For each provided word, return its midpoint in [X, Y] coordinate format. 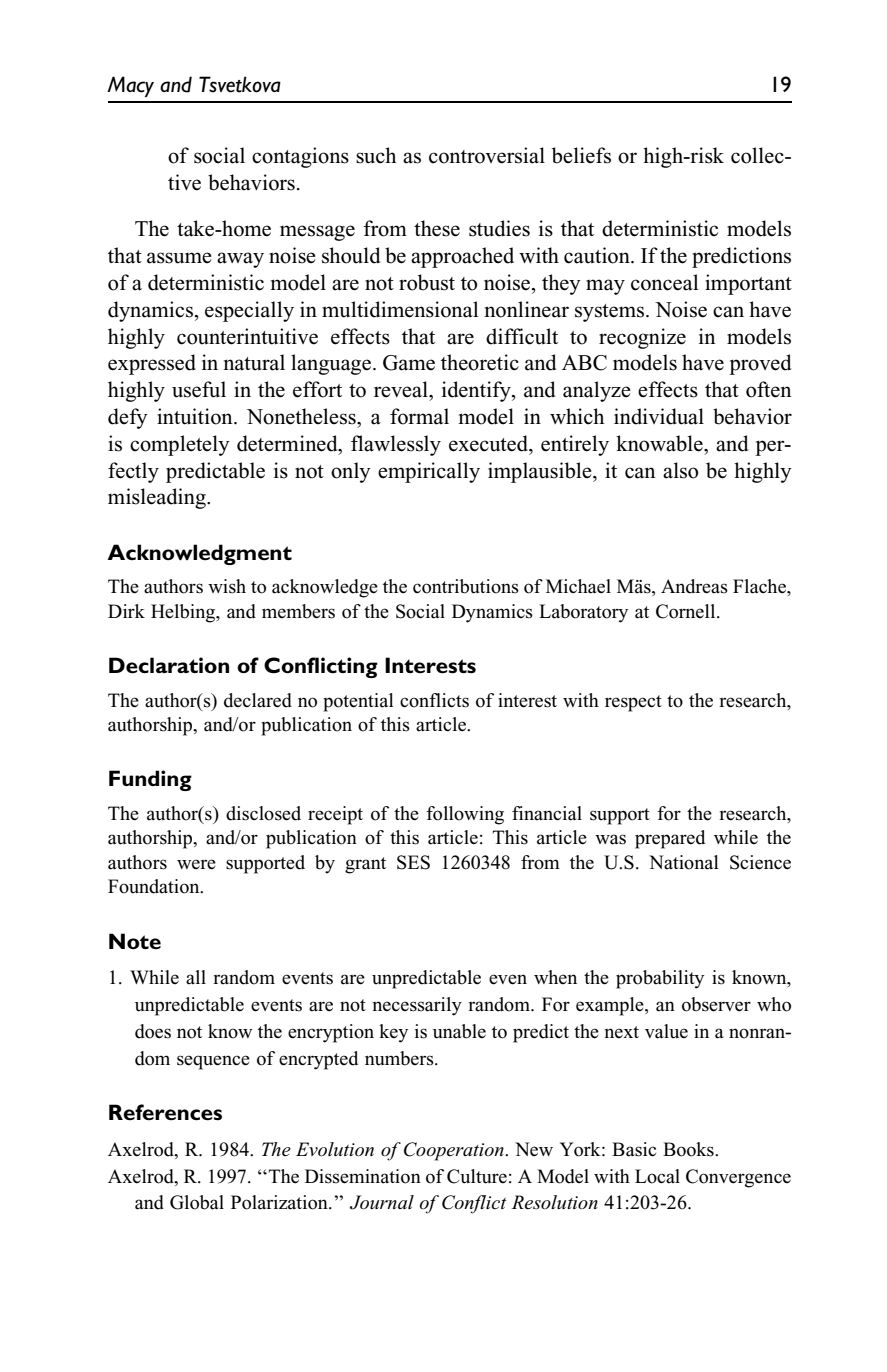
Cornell [687, 611]
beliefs [581, 155]
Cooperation [455, 1151]
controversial [487, 155]
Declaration [169, 665]
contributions [466, 586]
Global [197, 1202]
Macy [130, 86]
